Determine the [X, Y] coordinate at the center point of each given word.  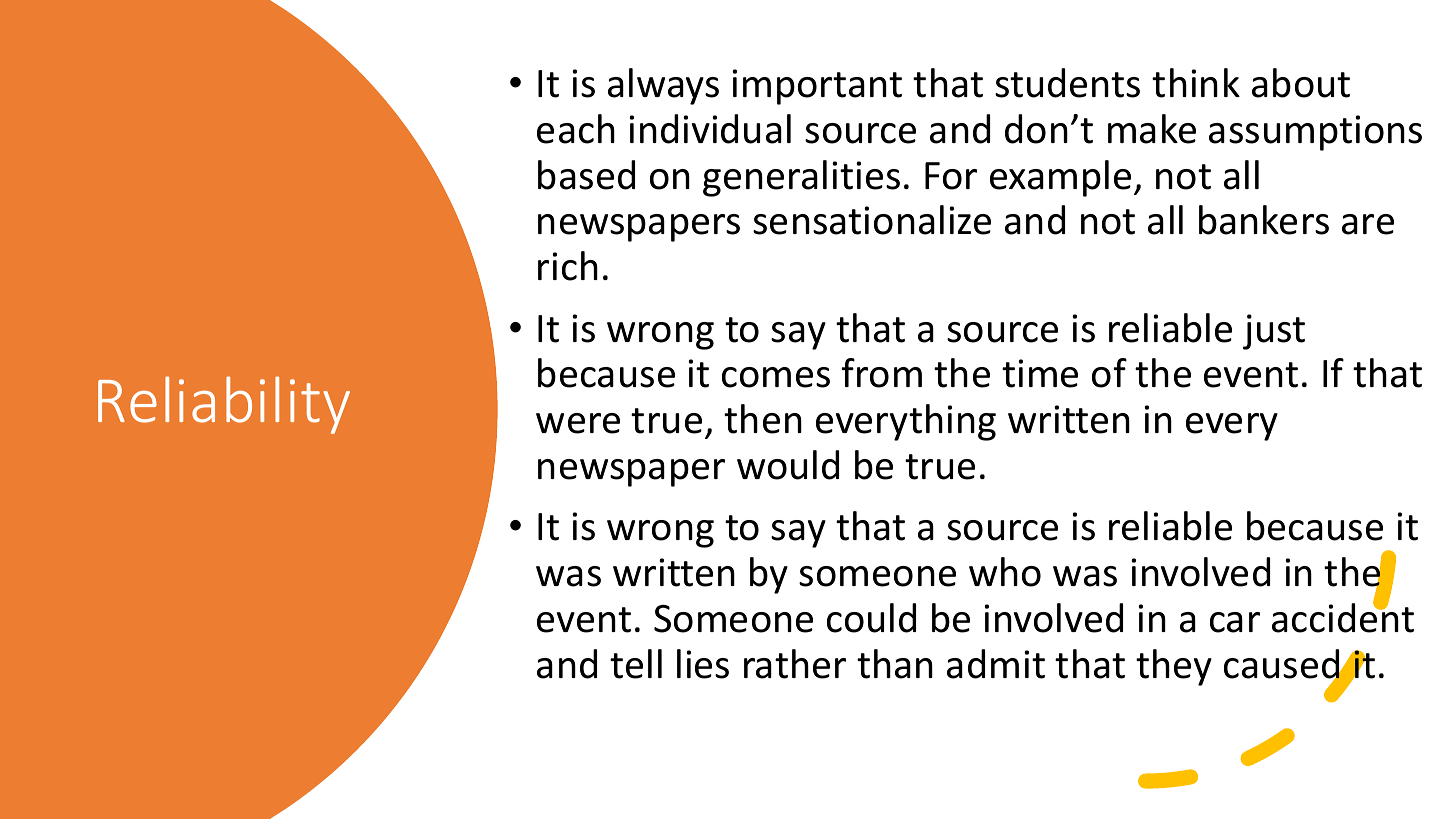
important [817, 87]
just [1274, 332]
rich [568, 266]
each [576, 129]
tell [636, 664]
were [578, 423]
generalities [801, 178]
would [788, 465]
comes [776, 377]
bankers [1264, 220]
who [1005, 572]
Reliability [224, 405]
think [1196, 83]
